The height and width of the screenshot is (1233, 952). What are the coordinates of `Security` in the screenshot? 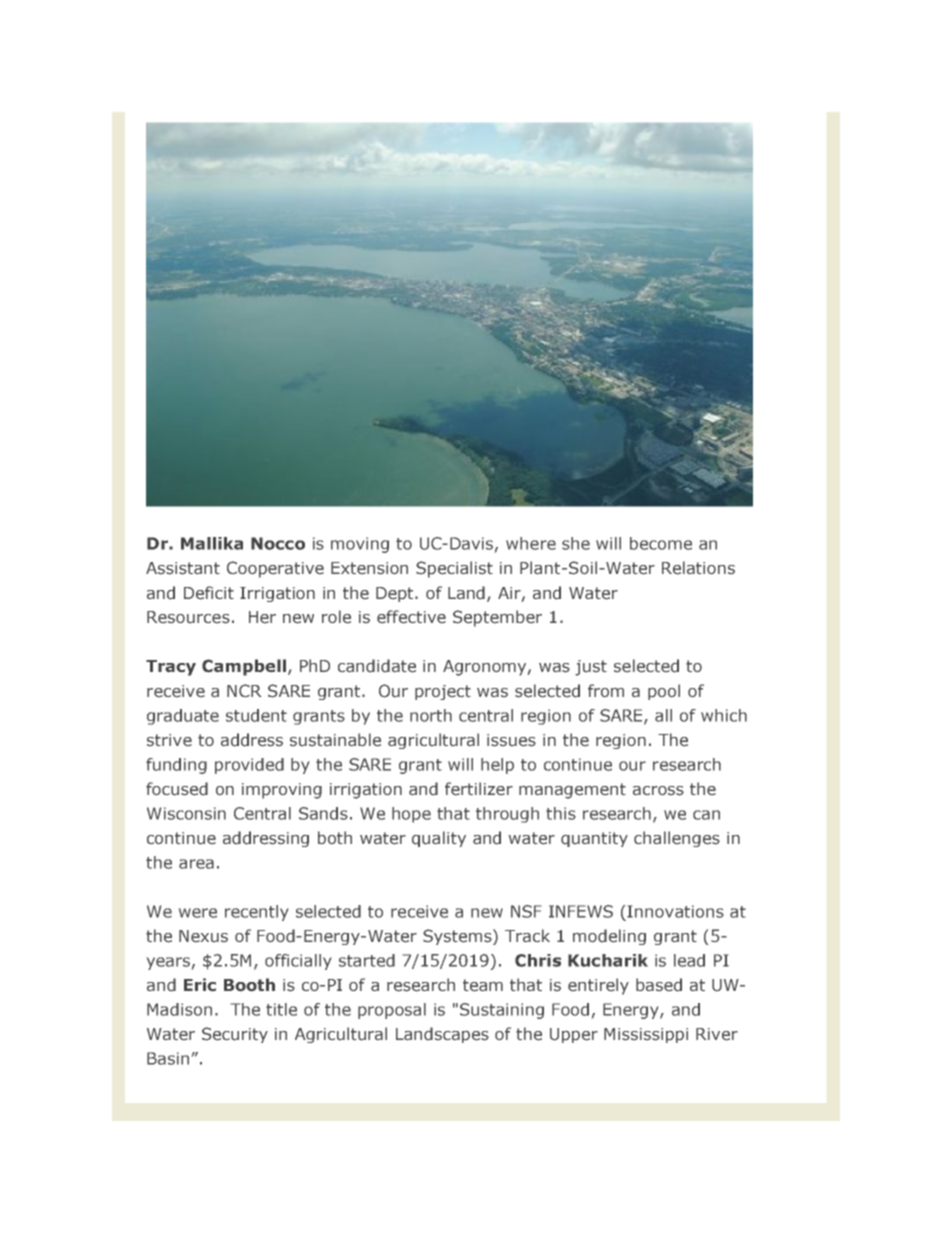 It's located at (235, 1035).
